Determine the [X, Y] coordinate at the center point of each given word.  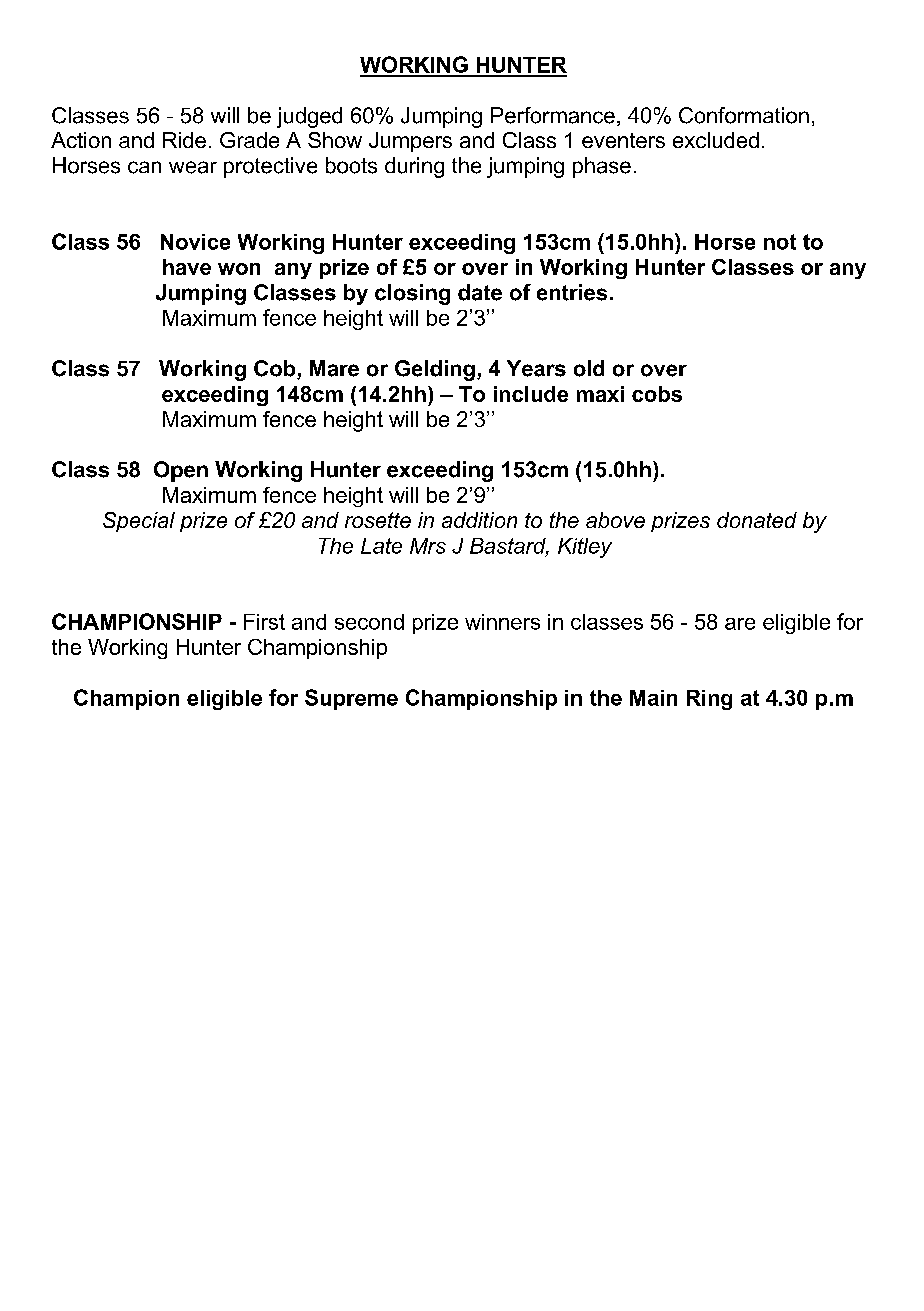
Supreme [351, 699]
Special [139, 522]
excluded [716, 140]
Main [653, 698]
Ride [184, 140]
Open [181, 471]
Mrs [428, 546]
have [187, 267]
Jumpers [410, 142]
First [264, 622]
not [780, 242]
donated [757, 520]
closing [412, 294]
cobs [657, 394]
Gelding [435, 370]
